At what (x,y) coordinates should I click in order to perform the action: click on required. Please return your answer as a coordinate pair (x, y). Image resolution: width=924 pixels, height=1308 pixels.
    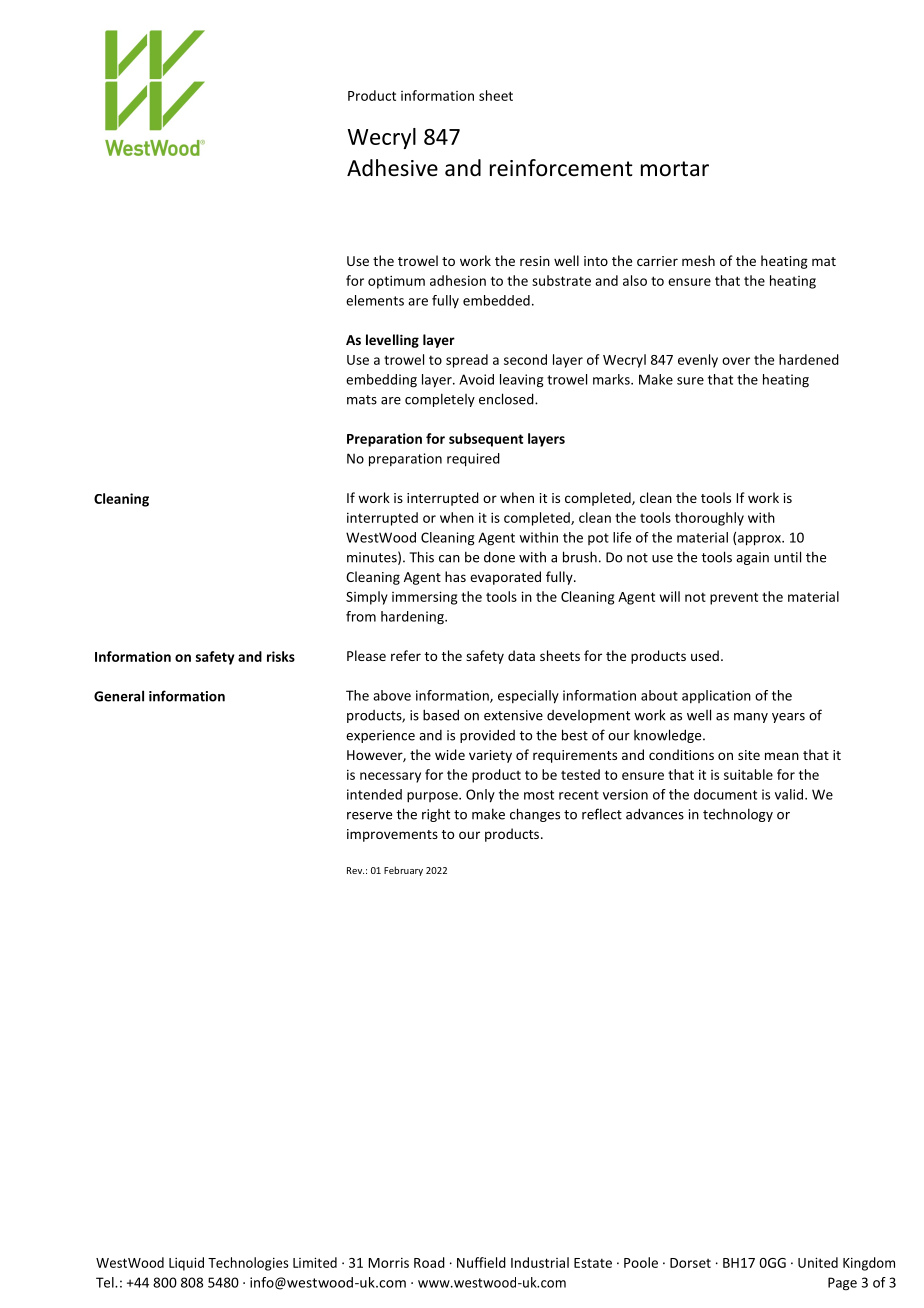
    Looking at the image, I should click on (473, 460).
